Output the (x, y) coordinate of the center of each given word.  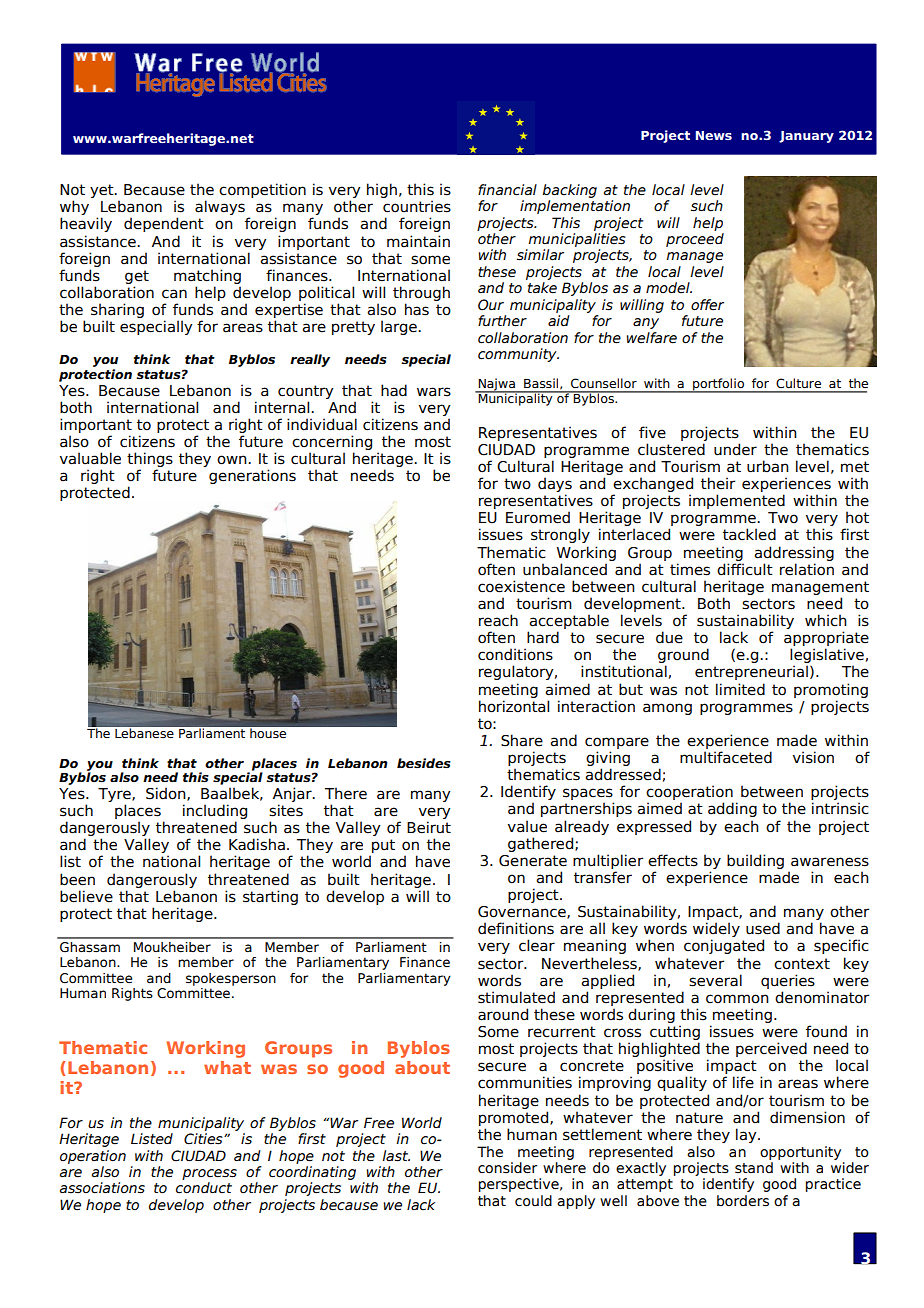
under (735, 449)
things (150, 461)
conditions (515, 654)
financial (507, 190)
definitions (516, 928)
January (806, 137)
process (209, 1174)
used (763, 928)
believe (86, 896)
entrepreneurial (751, 672)
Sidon (167, 794)
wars (434, 392)
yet (103, 191)
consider (507, 1168)
